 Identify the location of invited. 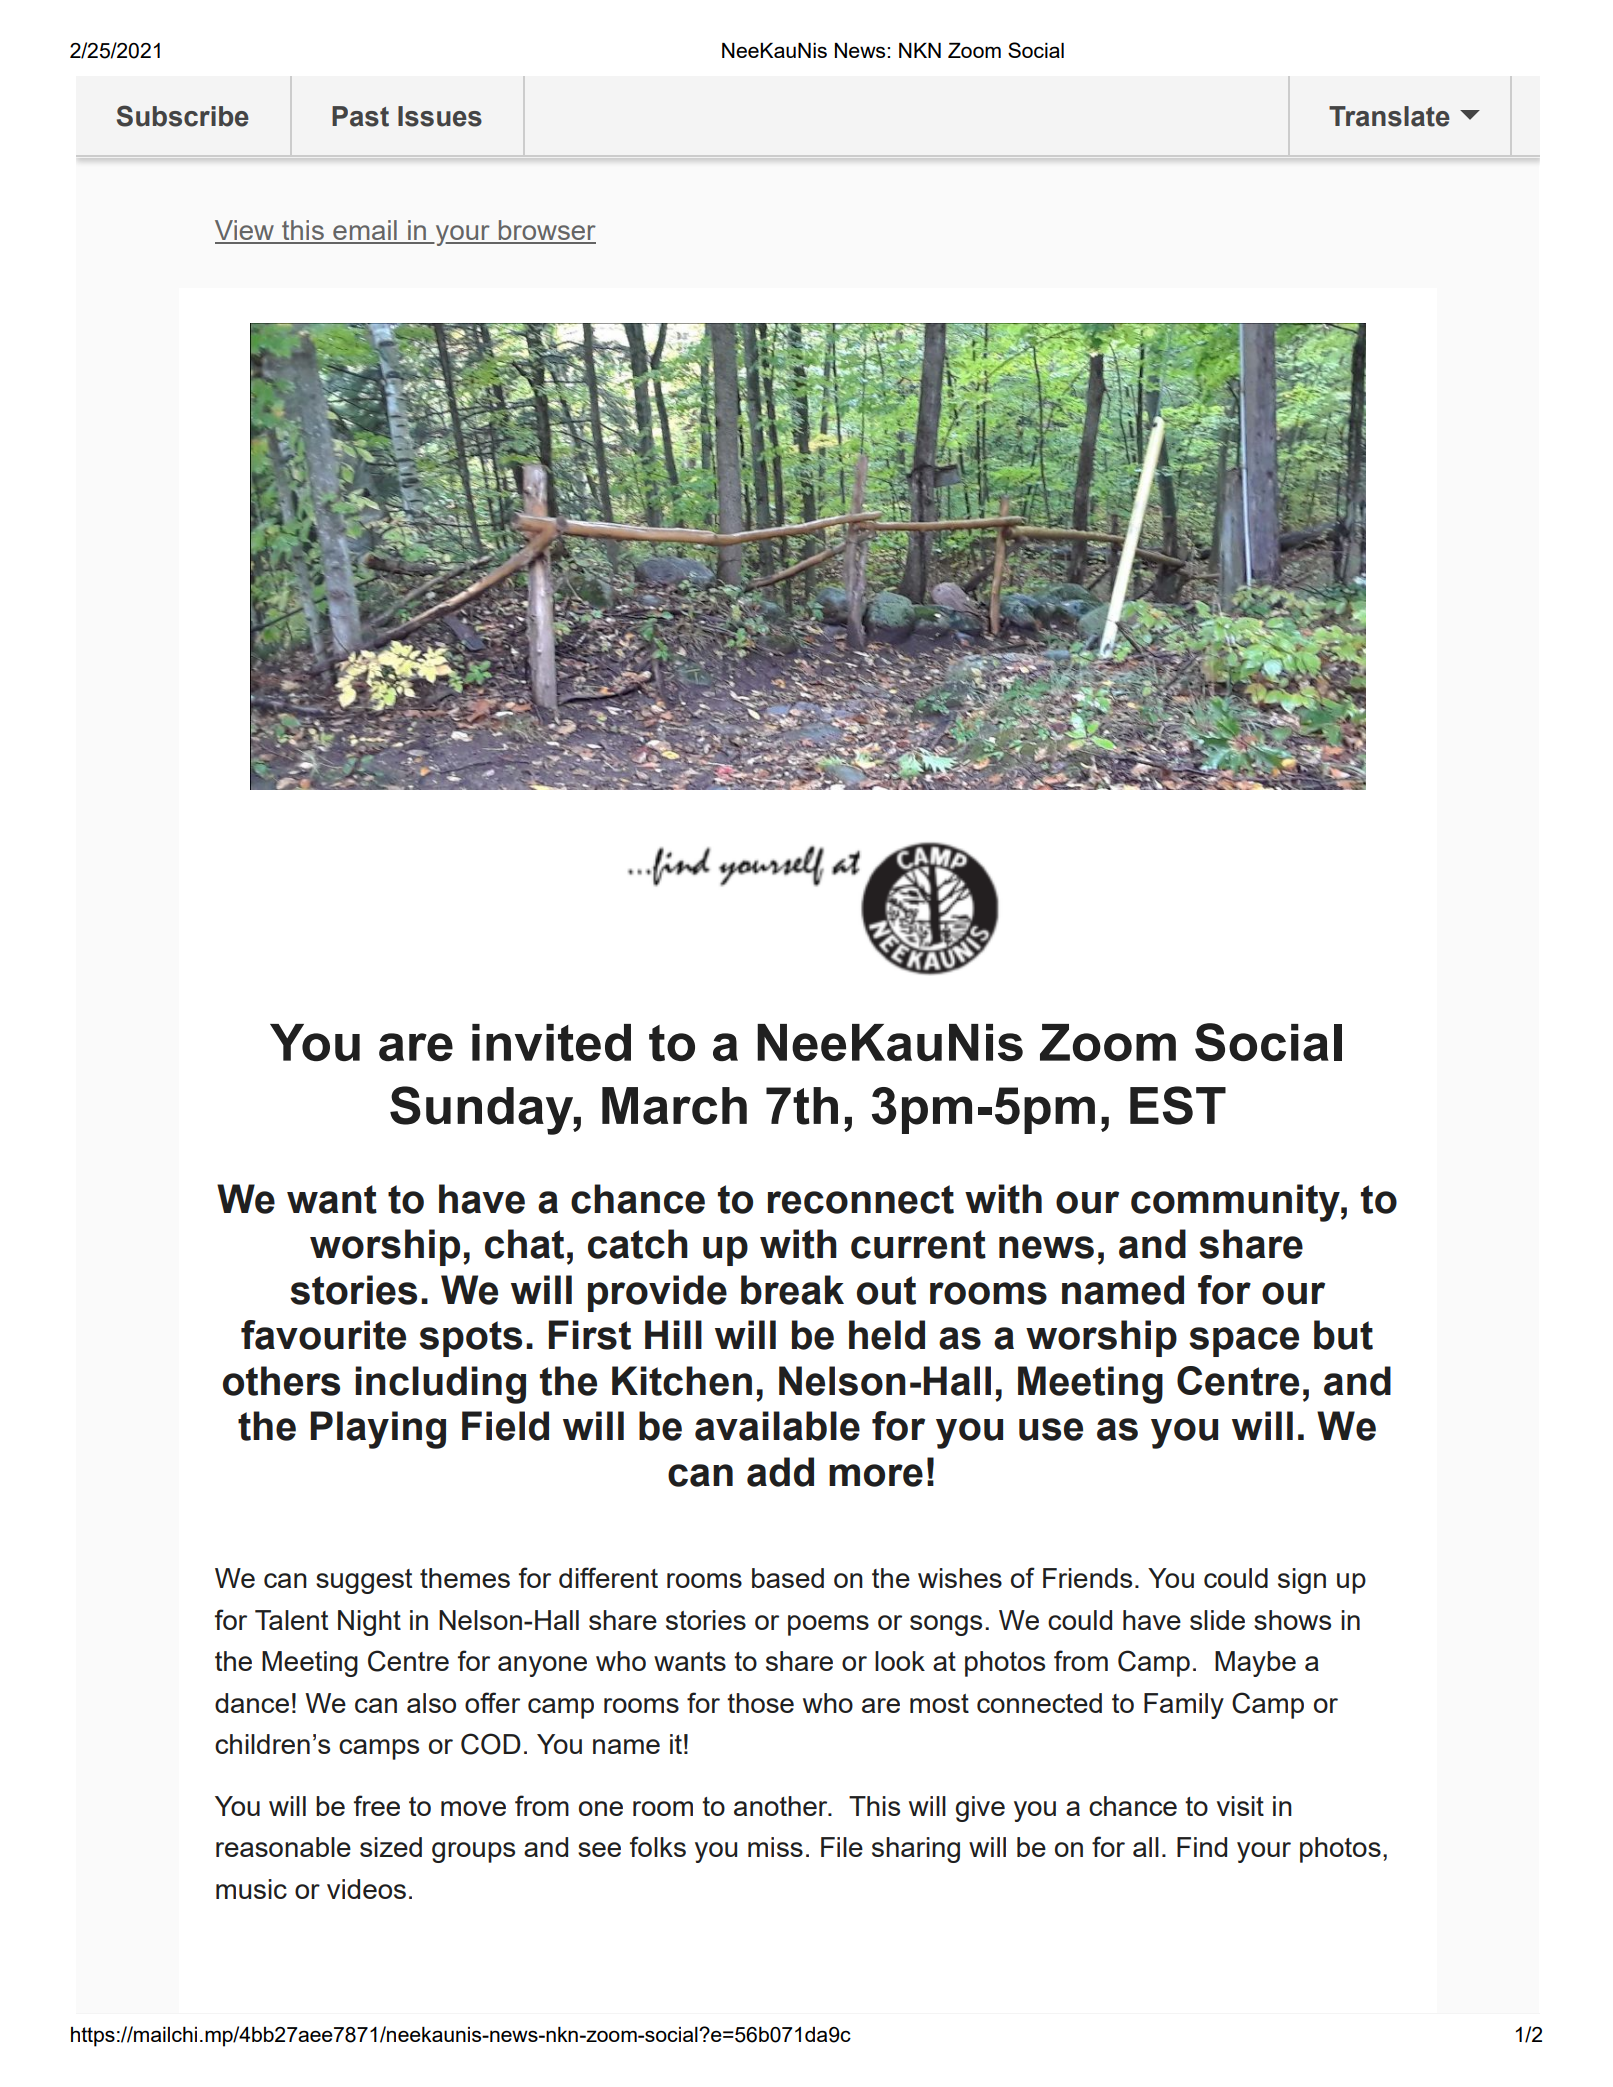
(551, 1043).
